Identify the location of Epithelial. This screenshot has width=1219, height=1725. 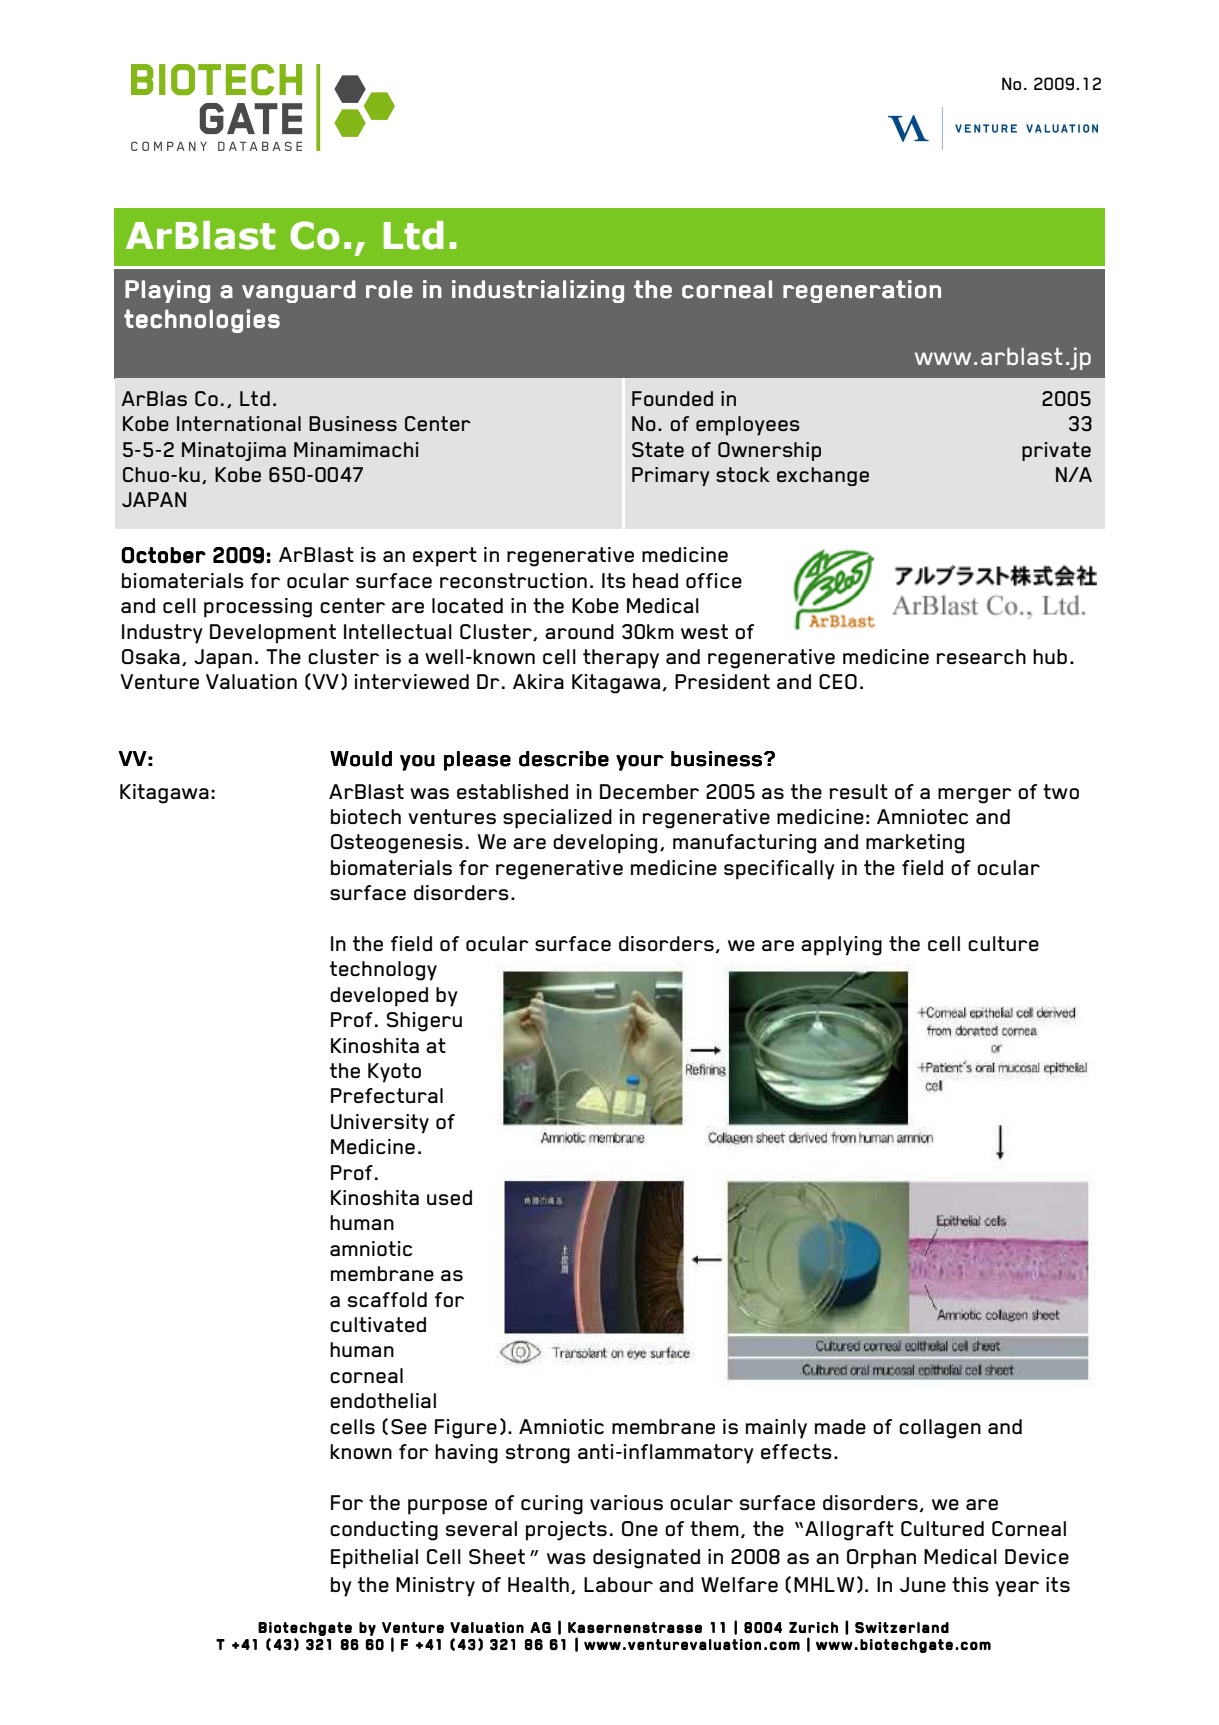
(374, 1559).
